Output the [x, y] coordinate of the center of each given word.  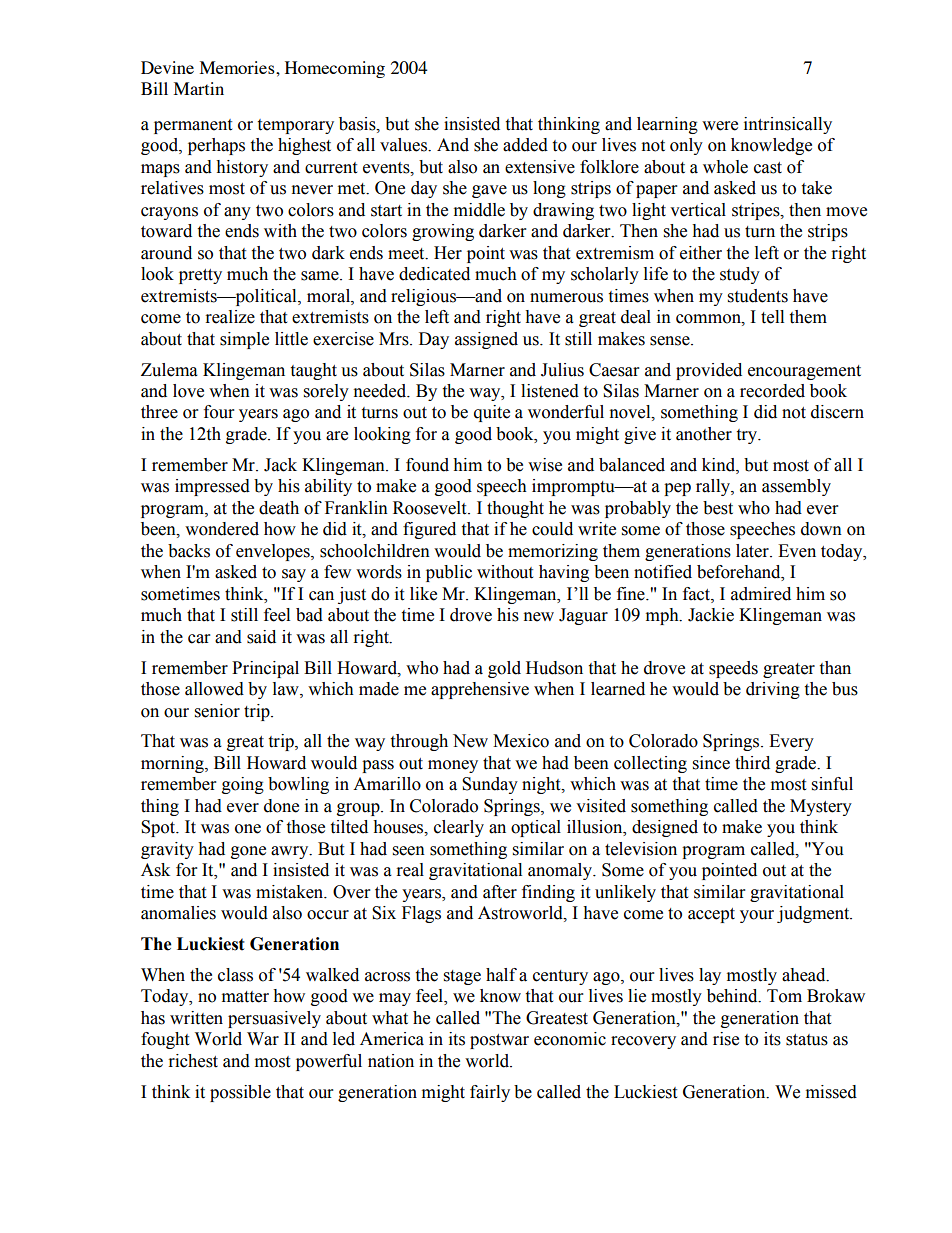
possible [240, 1093]
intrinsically [788, 125]
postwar [499, 1041]
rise [726, 1039]
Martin [199, 88]
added [525, 145]
